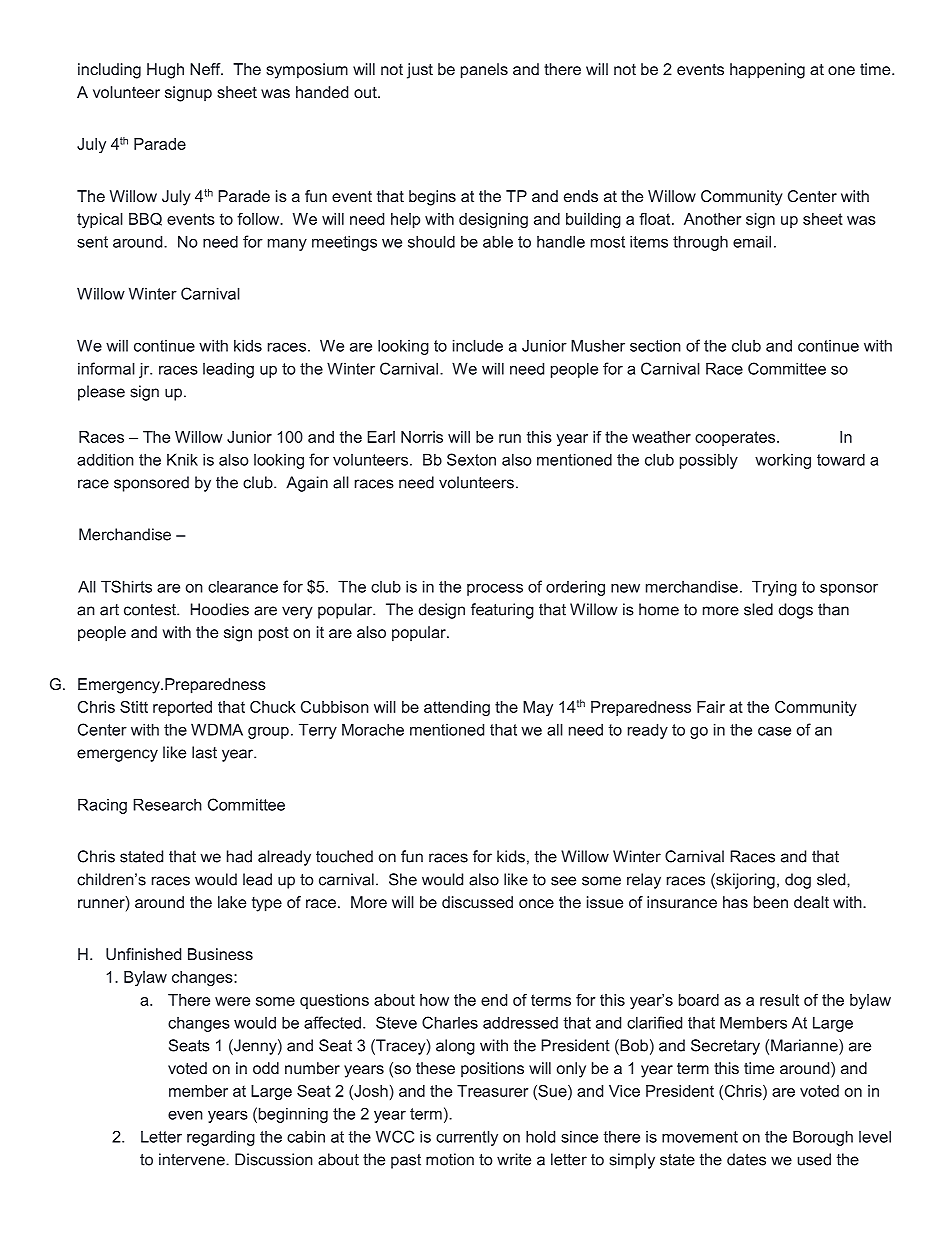  What do you see at coordinates (484, 71) in the screenshot?
I see `panels` at bounding box center [484, 71].
